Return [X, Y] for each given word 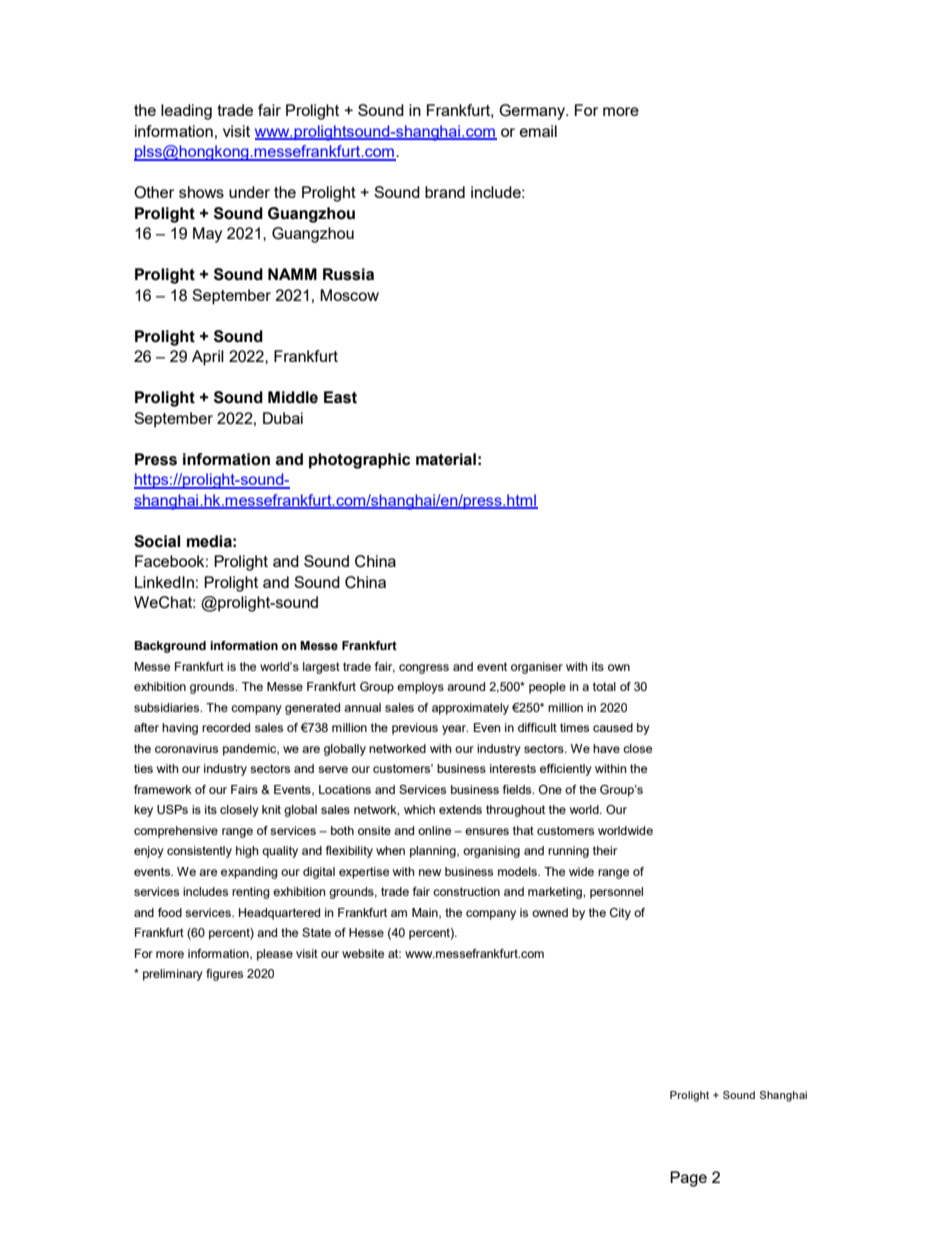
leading [186, 112]
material [446, 459]
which [419, 809]
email [538, 131]
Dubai [283, 418]
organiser [537, 668]
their [605, 850]
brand [445, 192]
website [363, 953]
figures [224, 975]
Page [688, 1179]
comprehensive [176, 832]
